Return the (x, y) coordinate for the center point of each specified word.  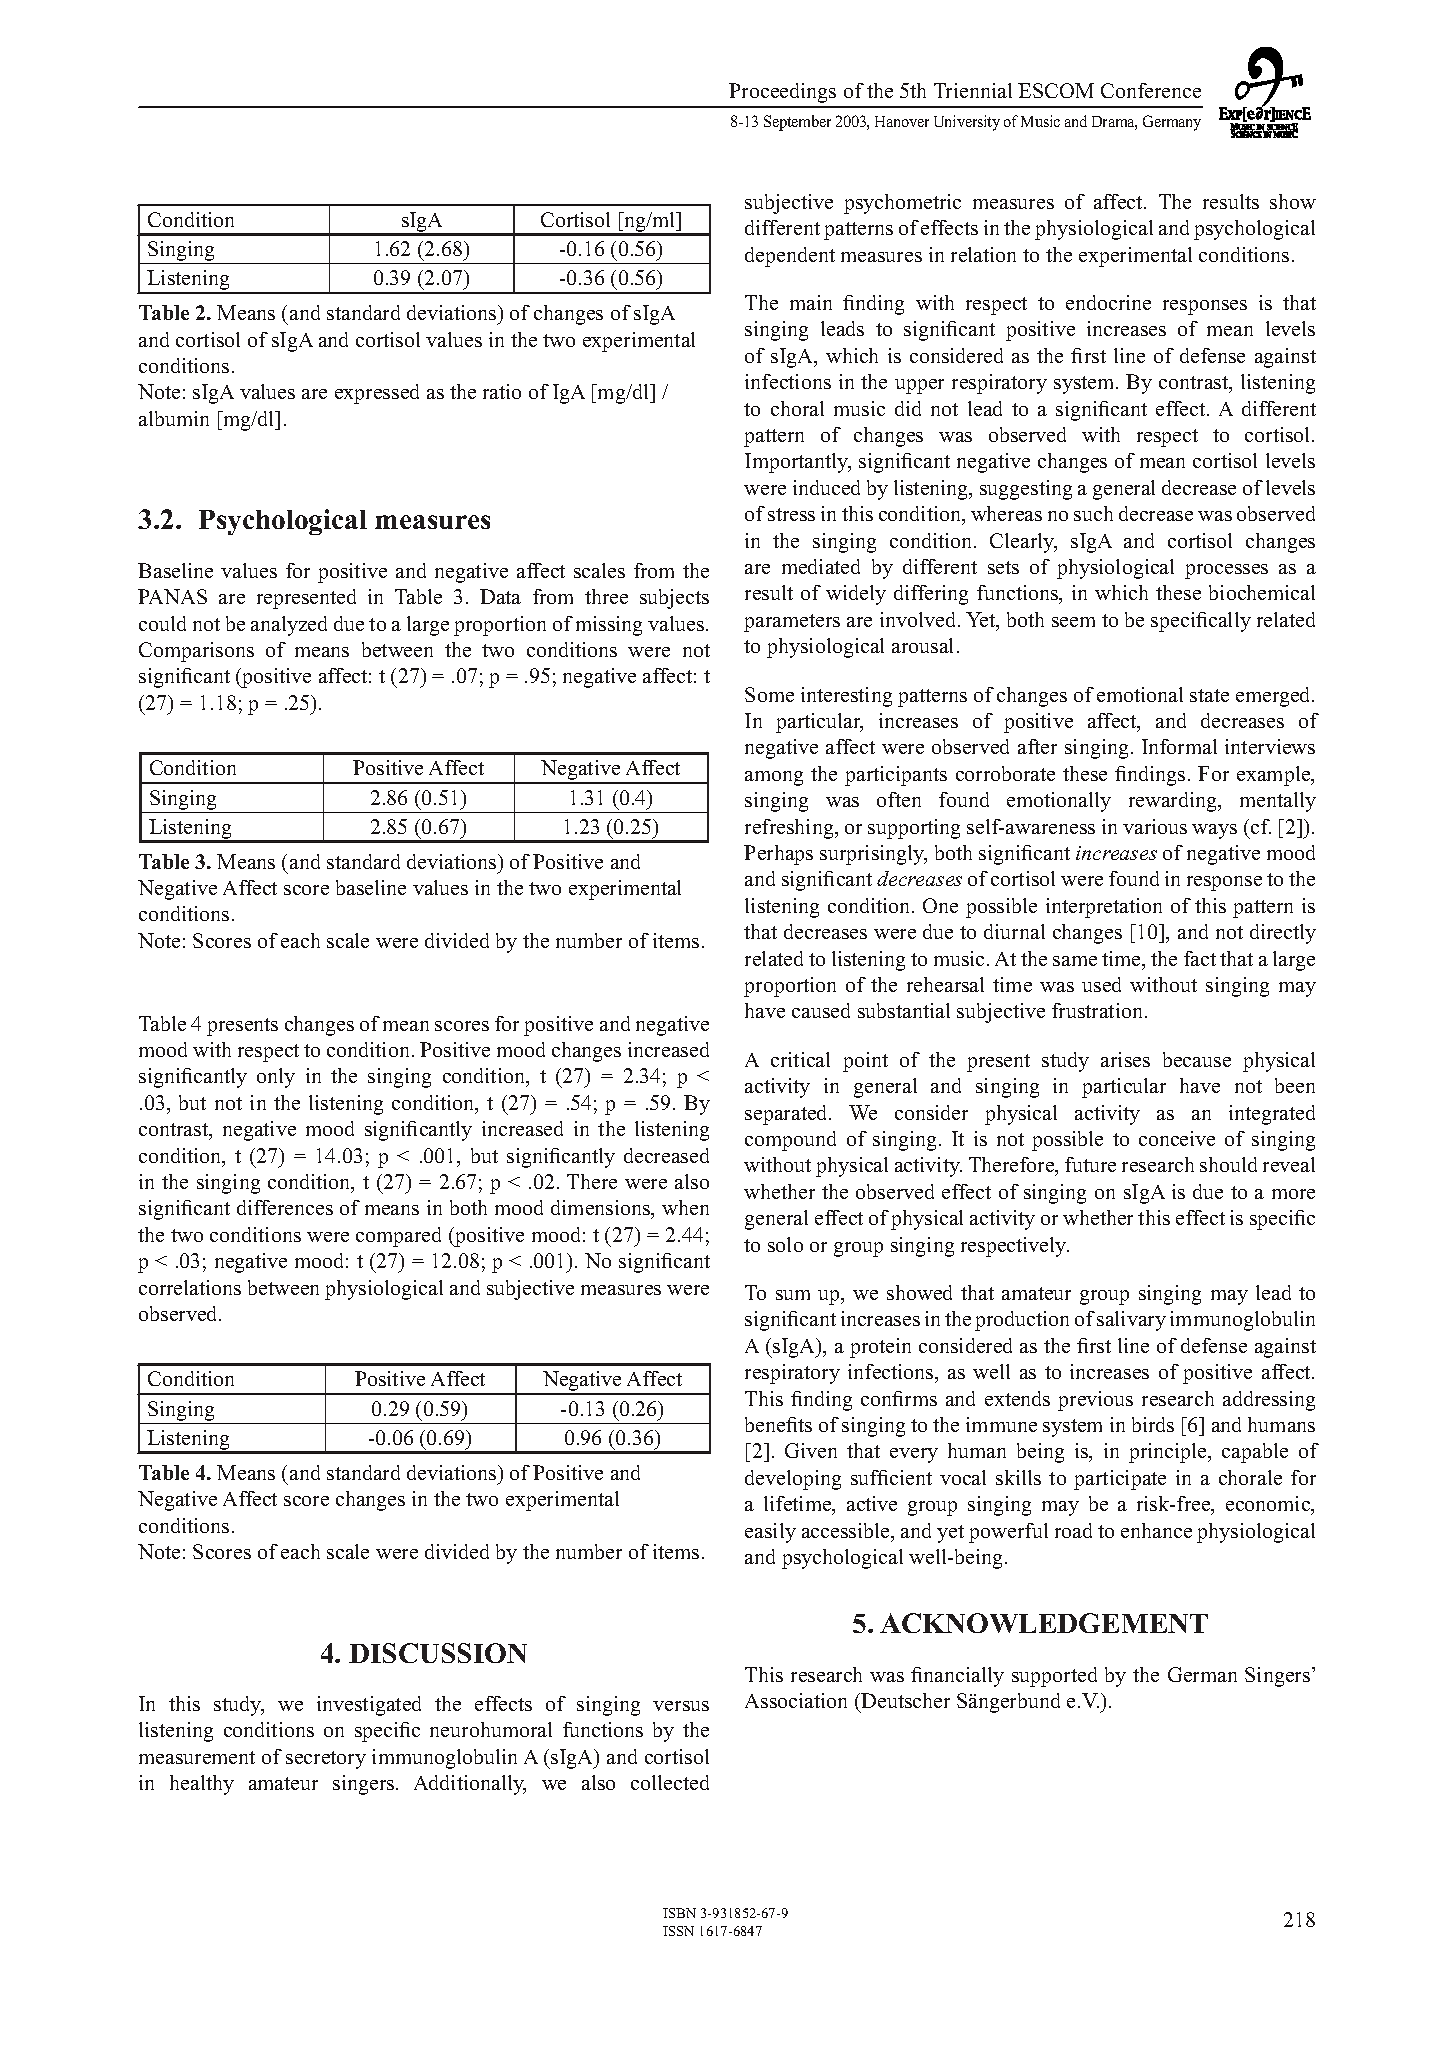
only (276, 1078)
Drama (1114, 123)
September (797, 123)
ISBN (679, 1913)
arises (1125, 1059)
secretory (326, 1760)
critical (800, 1059)
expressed (377, 394)
